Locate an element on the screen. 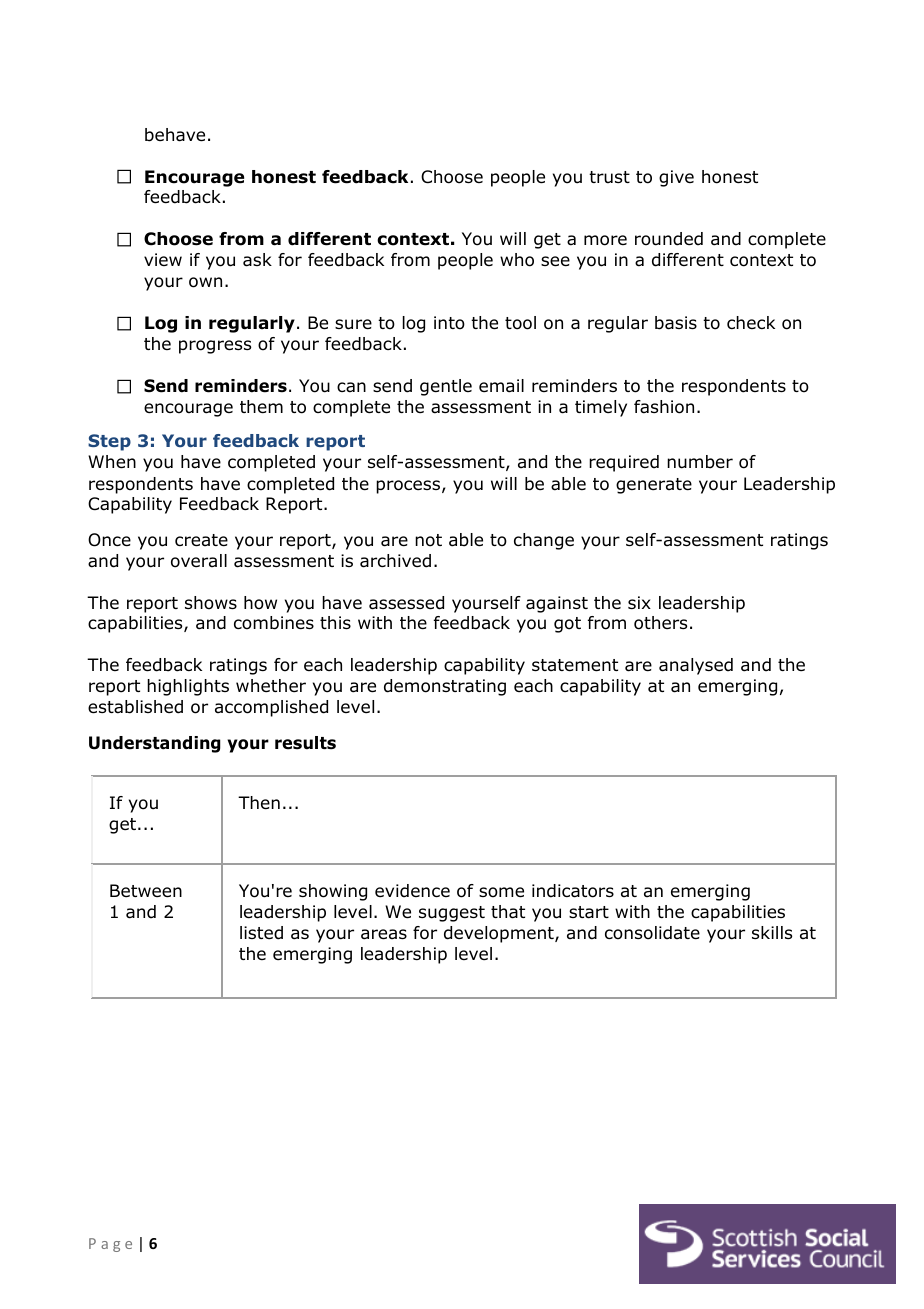  view is located at coordinates (163, 259).
